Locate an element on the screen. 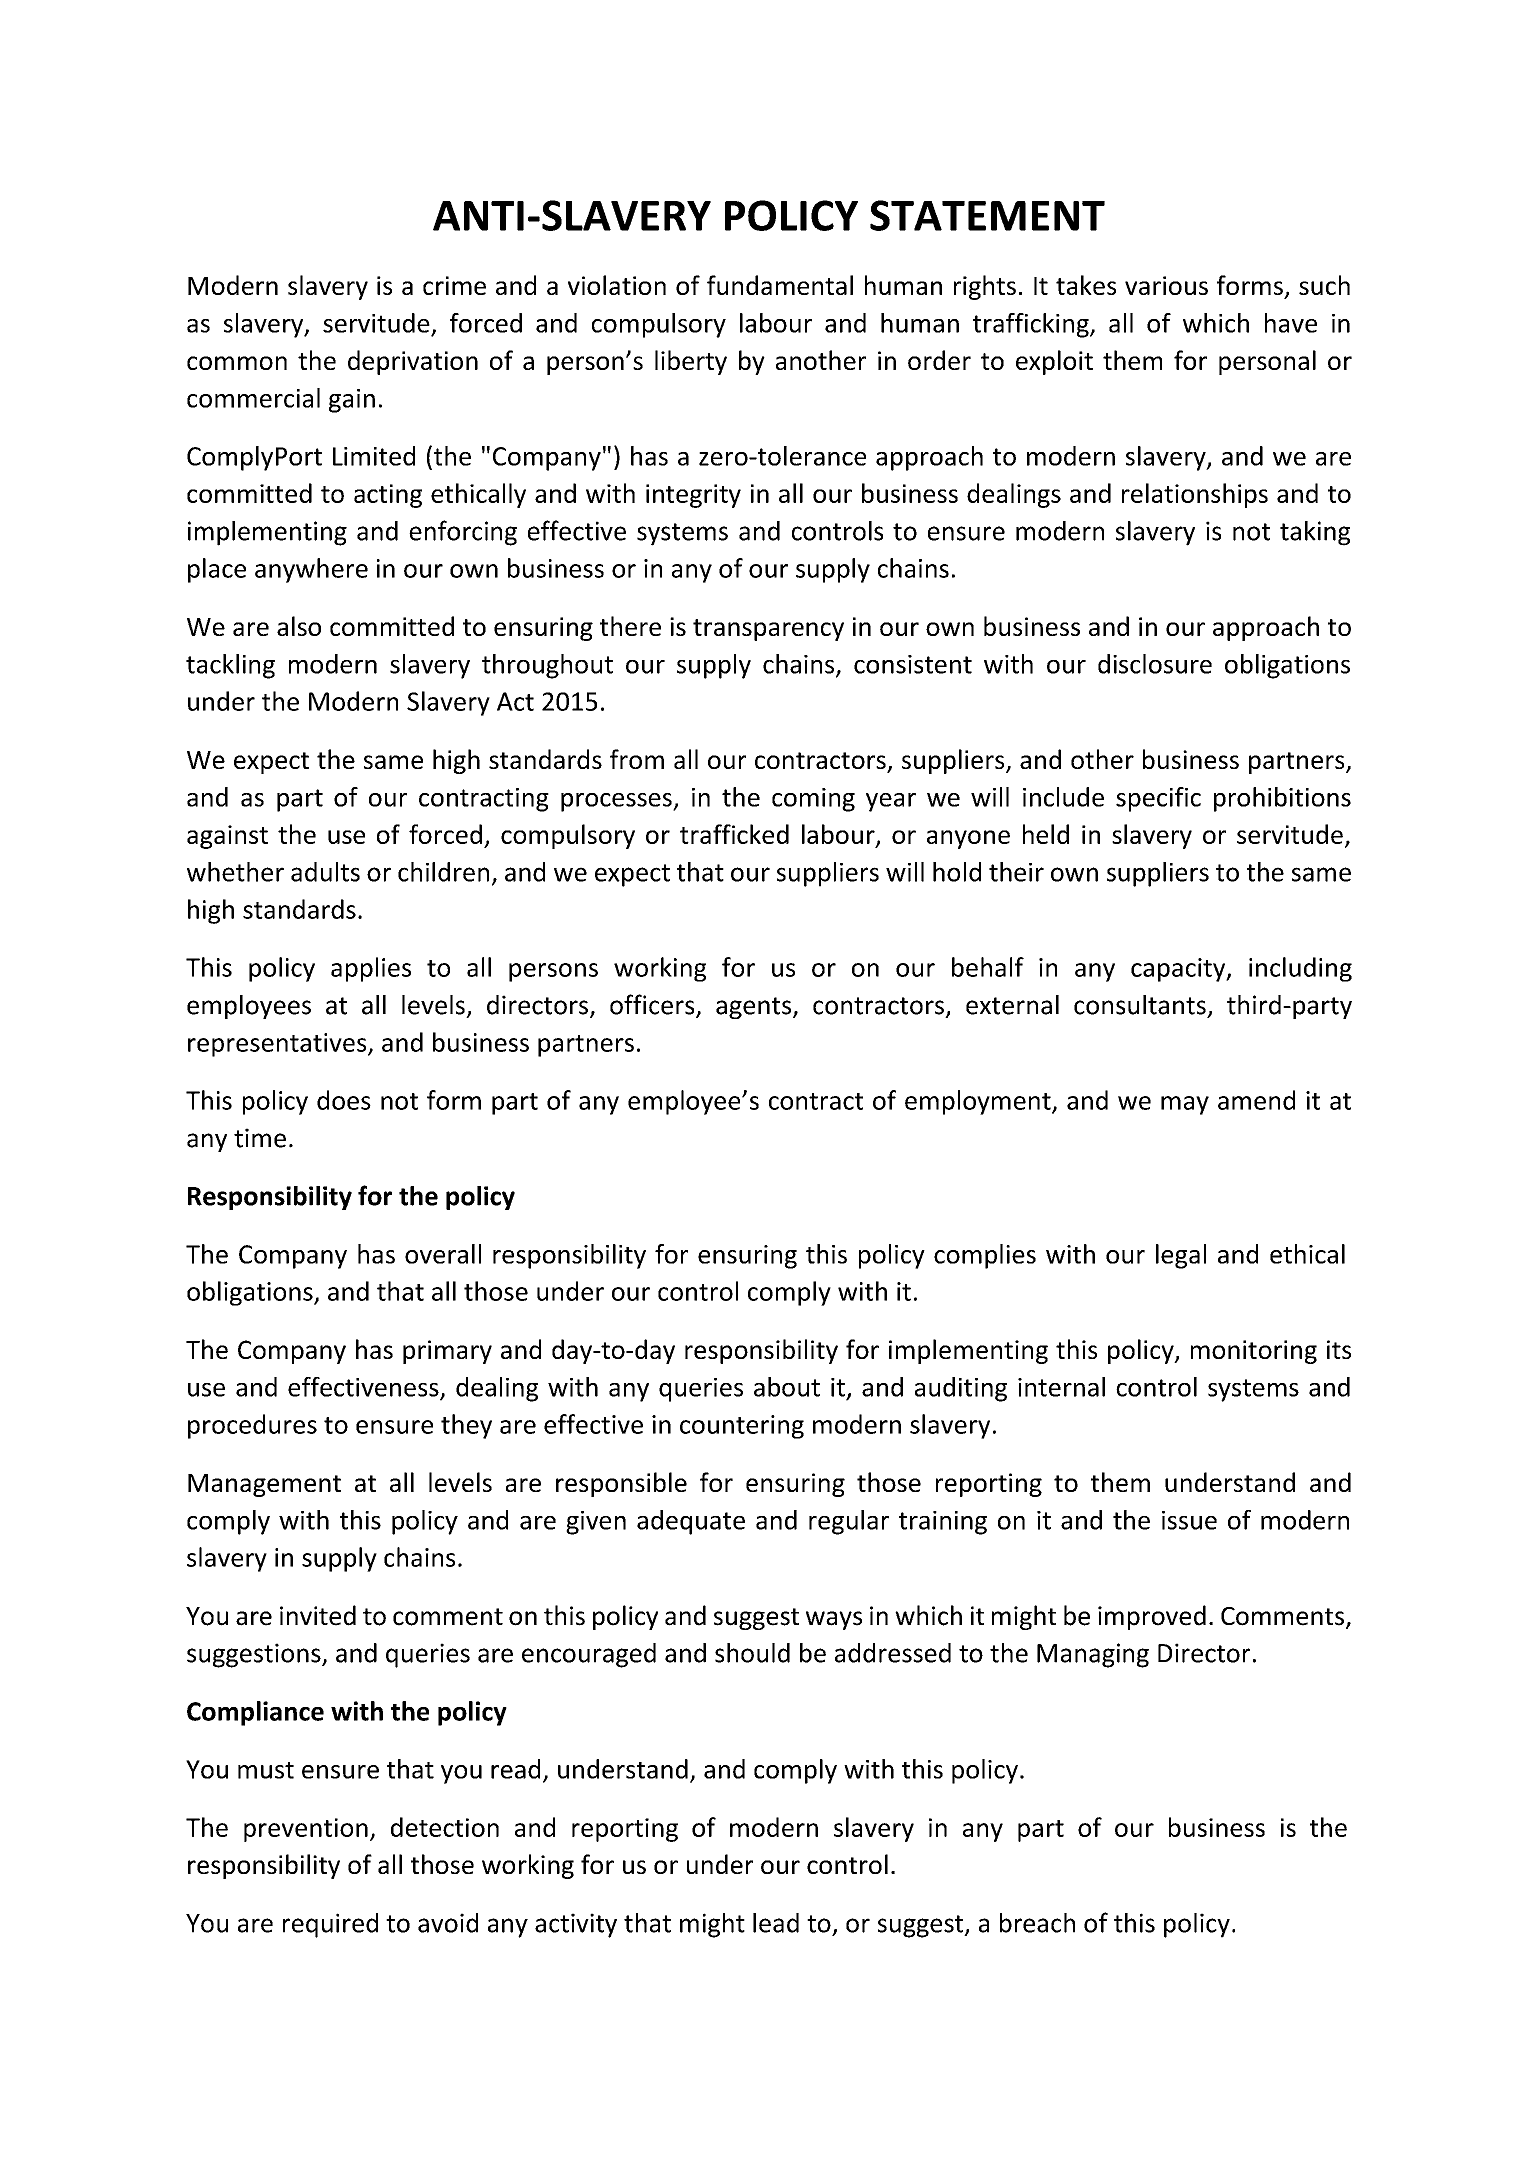 The width and height of the screenshot is (1538, 2175). coming is located at coordinates (813, 800).
